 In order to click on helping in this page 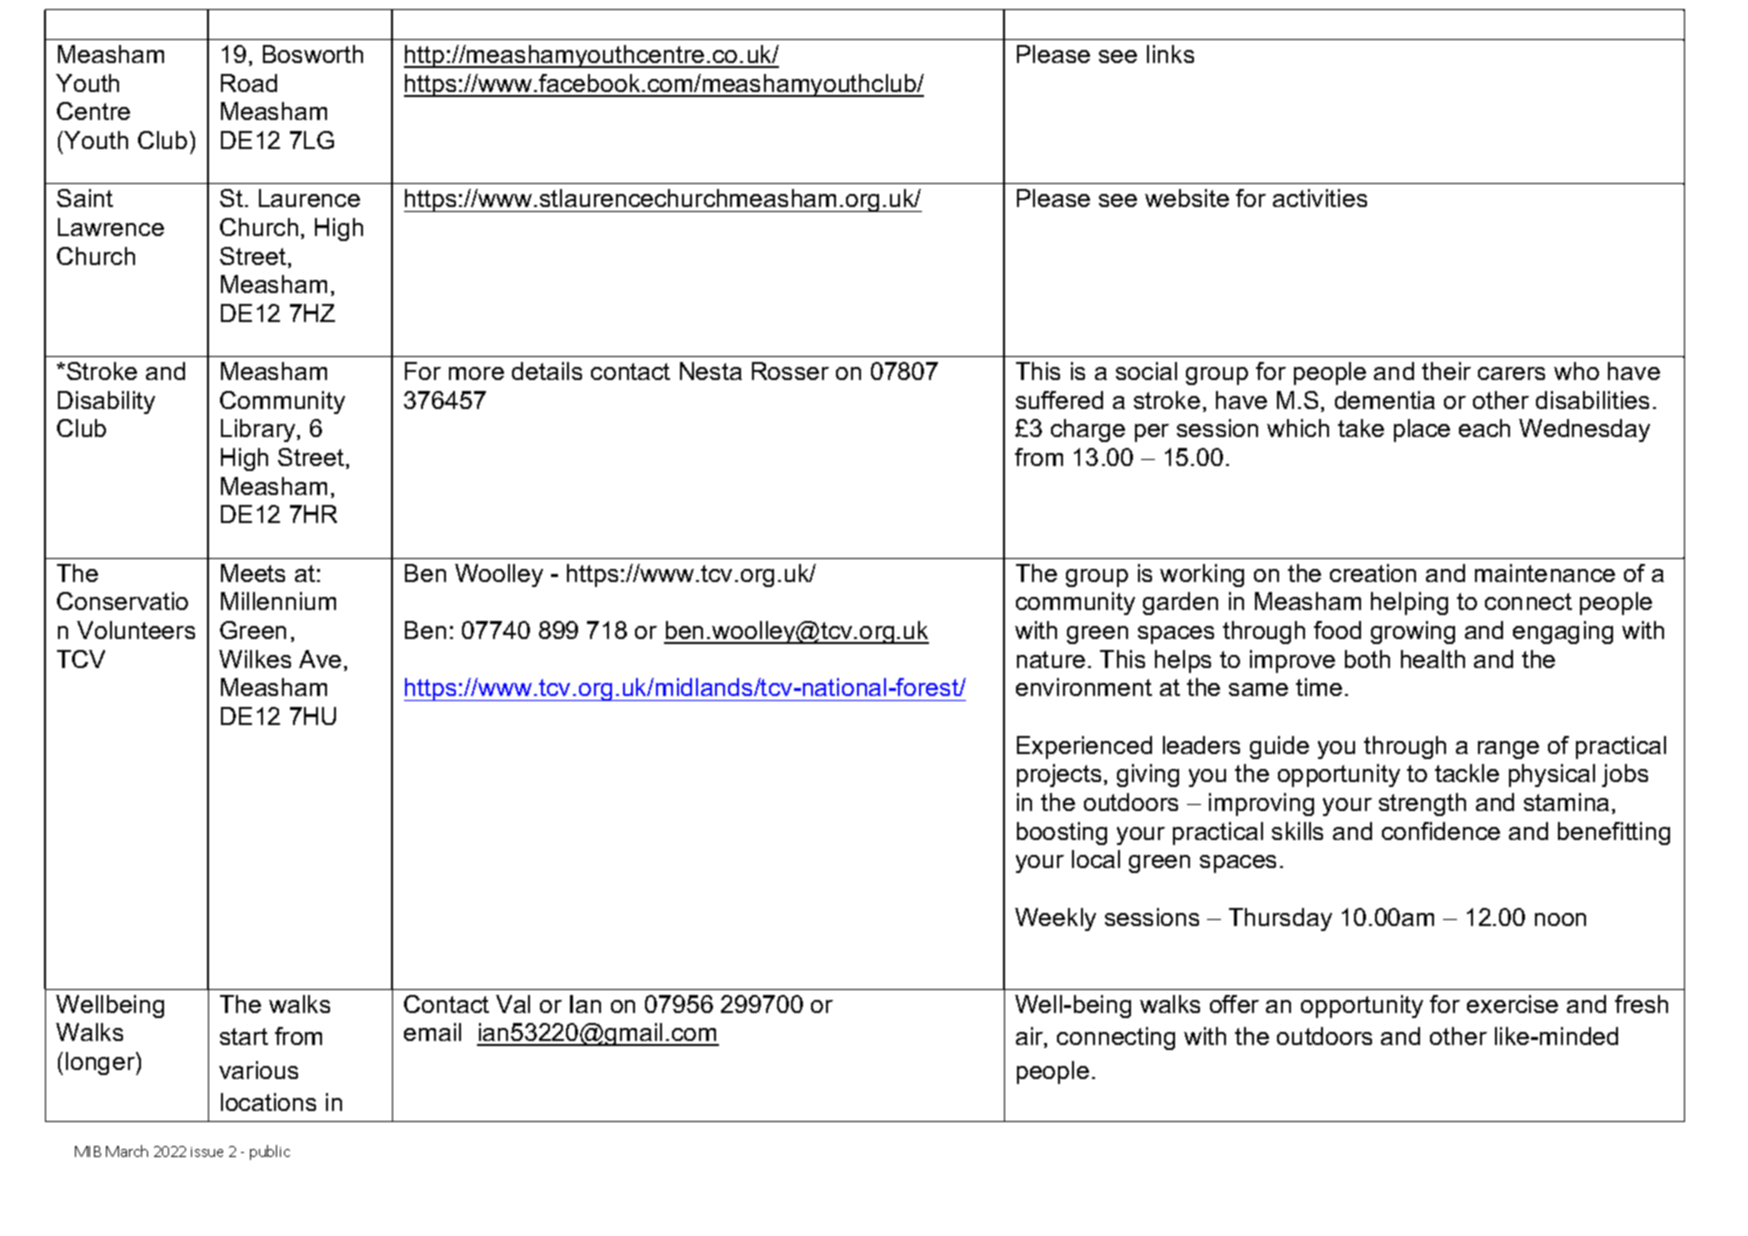, I will do `click(1409, 603)`.
